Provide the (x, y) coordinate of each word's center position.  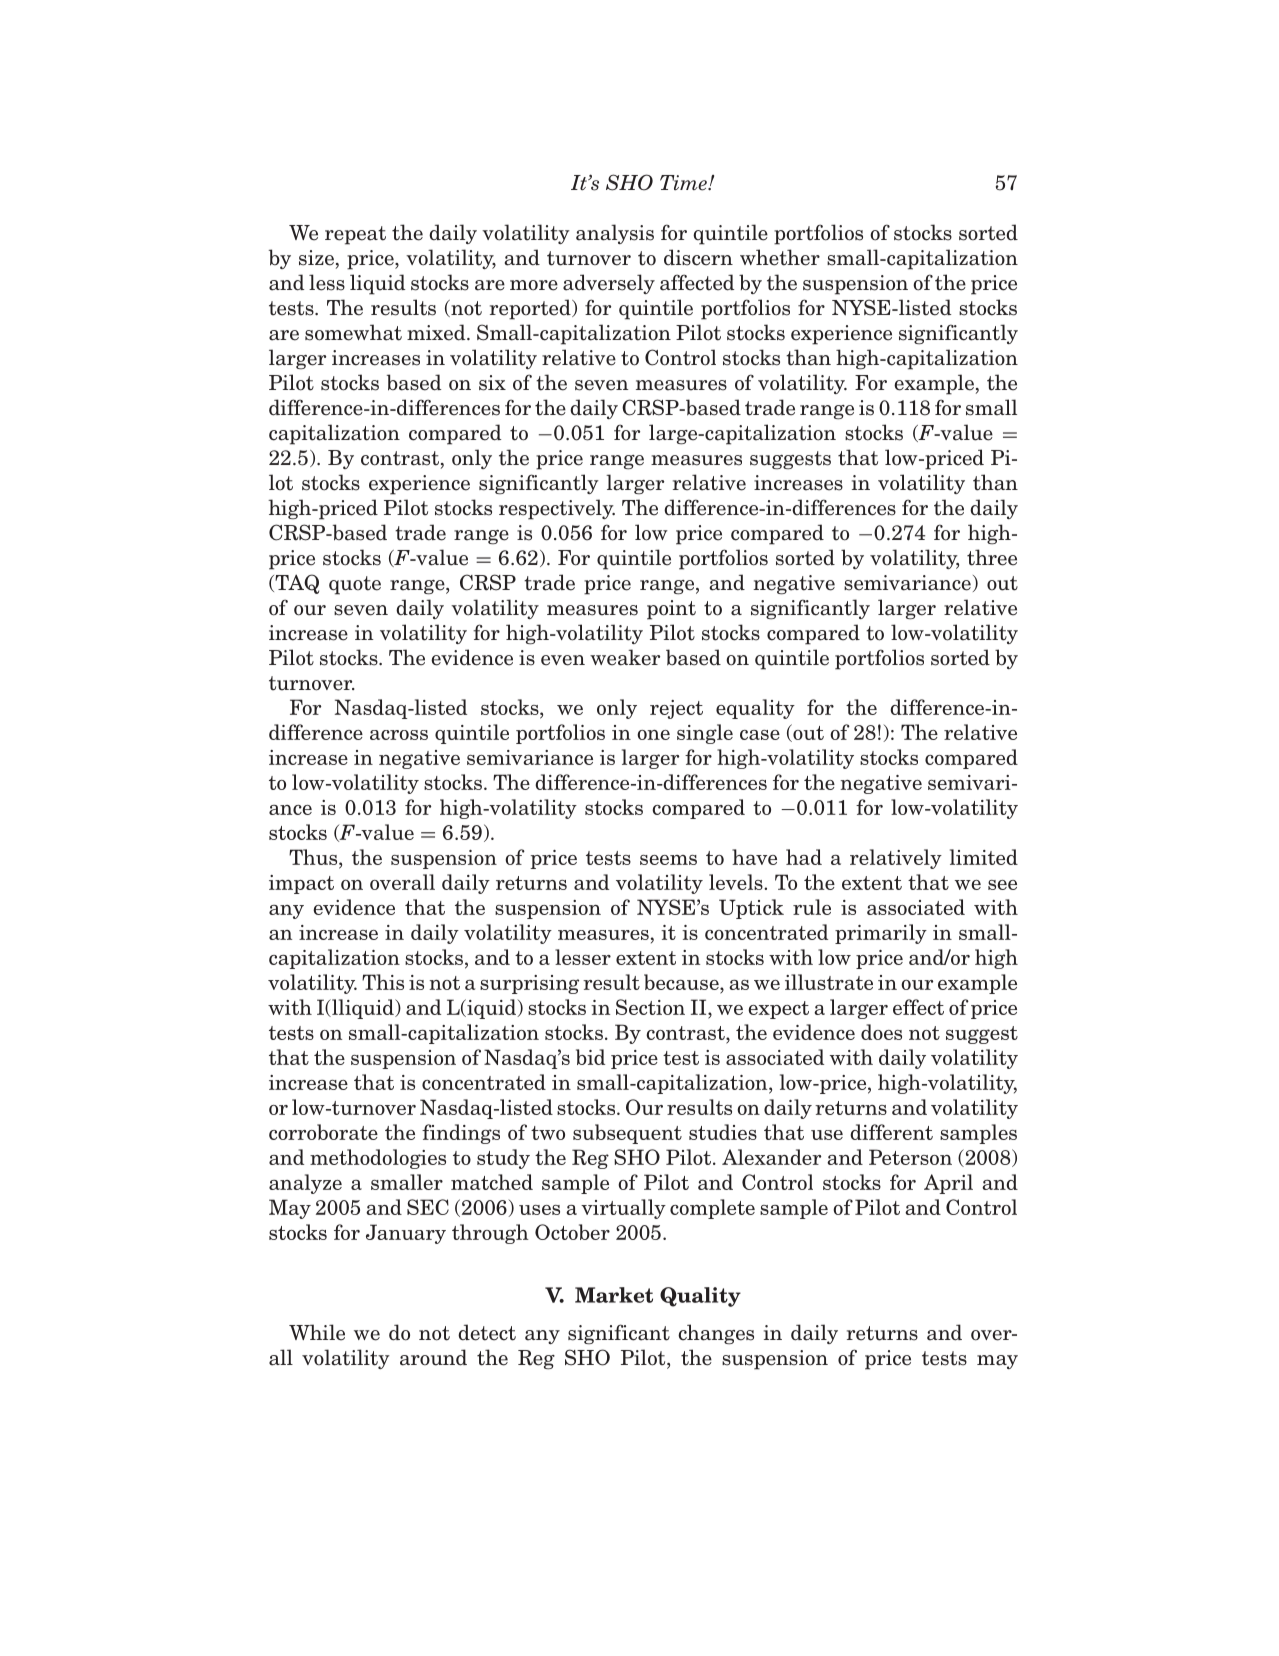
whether (780, 257)
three (992, 557)
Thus (314, 858)
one (653, 735)
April (948, 1184)
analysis (615, 234)
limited (984, 857)
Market (614, 1295)
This (383, 982)
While (317, 1332)
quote (355, 585)
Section (650, 1007)
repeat (355, 235)
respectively (557, 509)
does (881, 1032)
